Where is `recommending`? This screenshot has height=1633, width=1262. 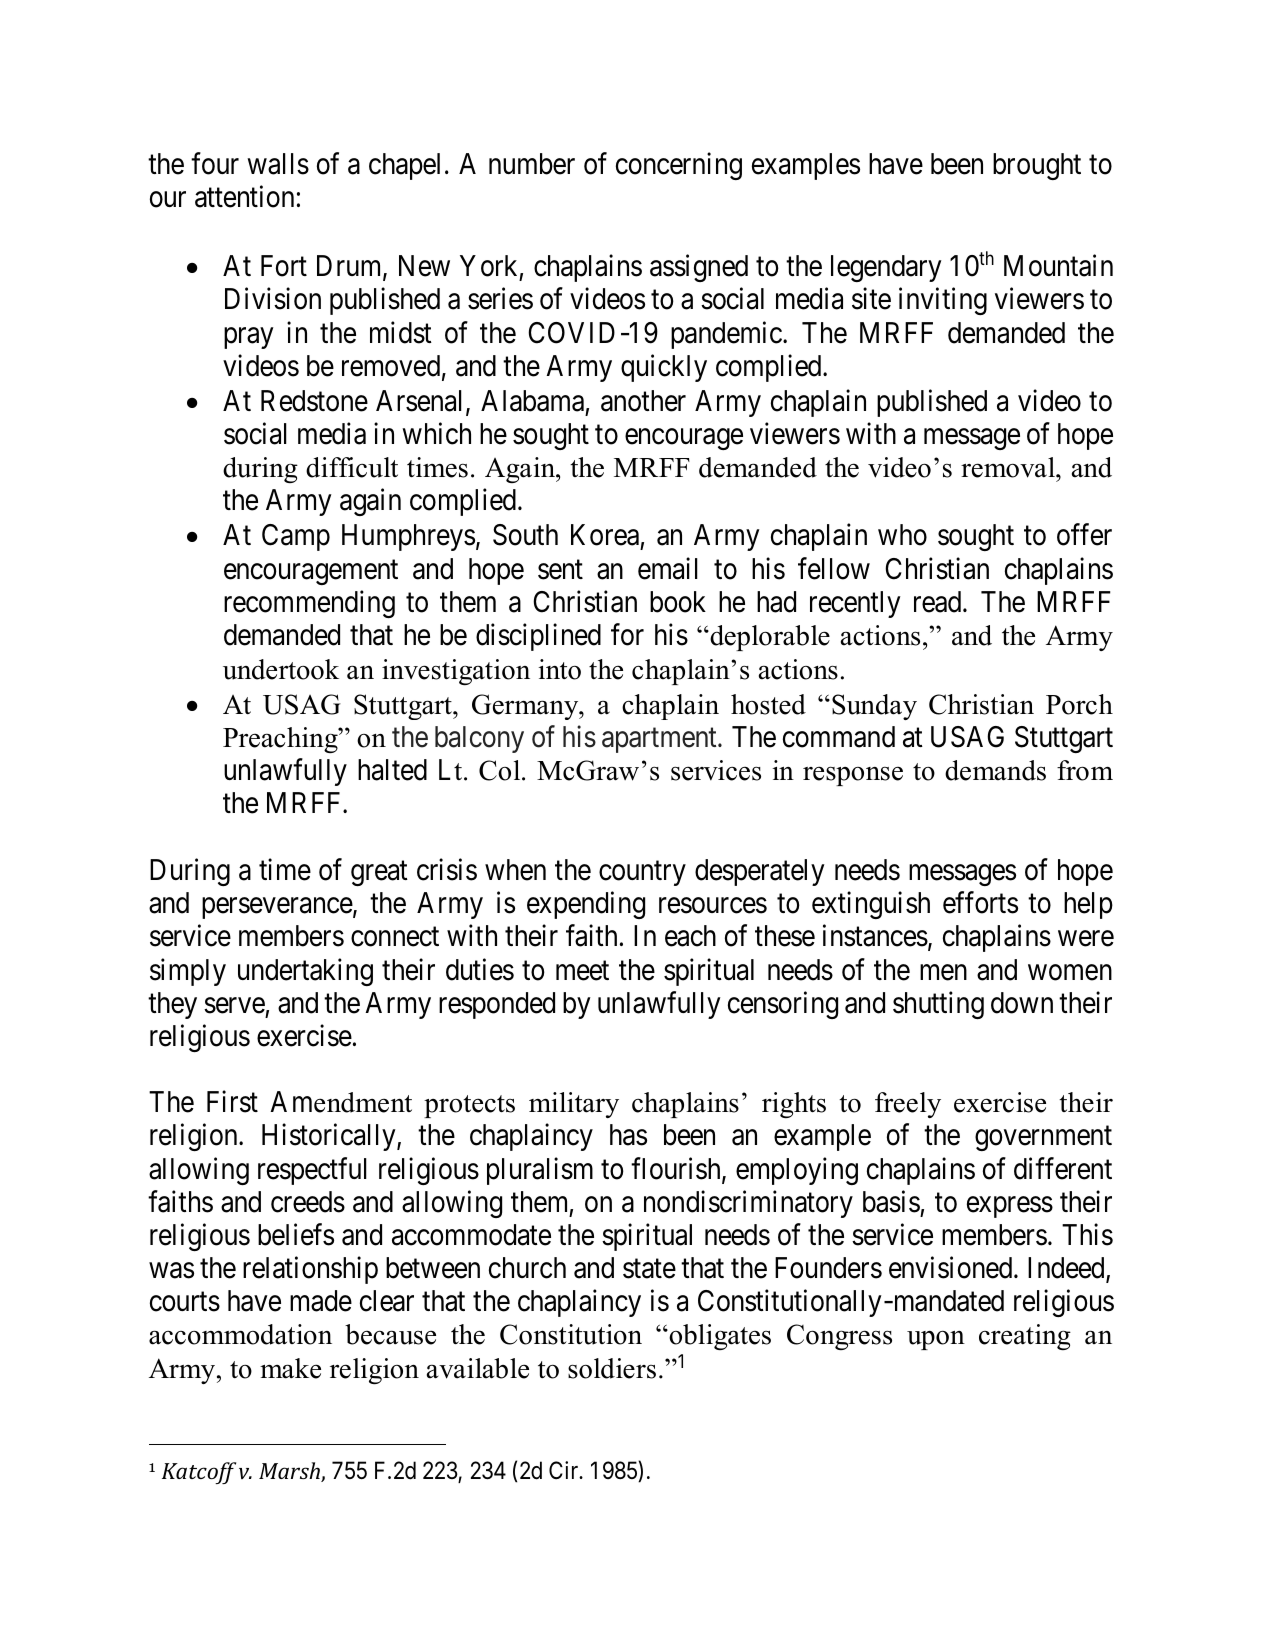 recommending is located at coordinates (309, 604).
